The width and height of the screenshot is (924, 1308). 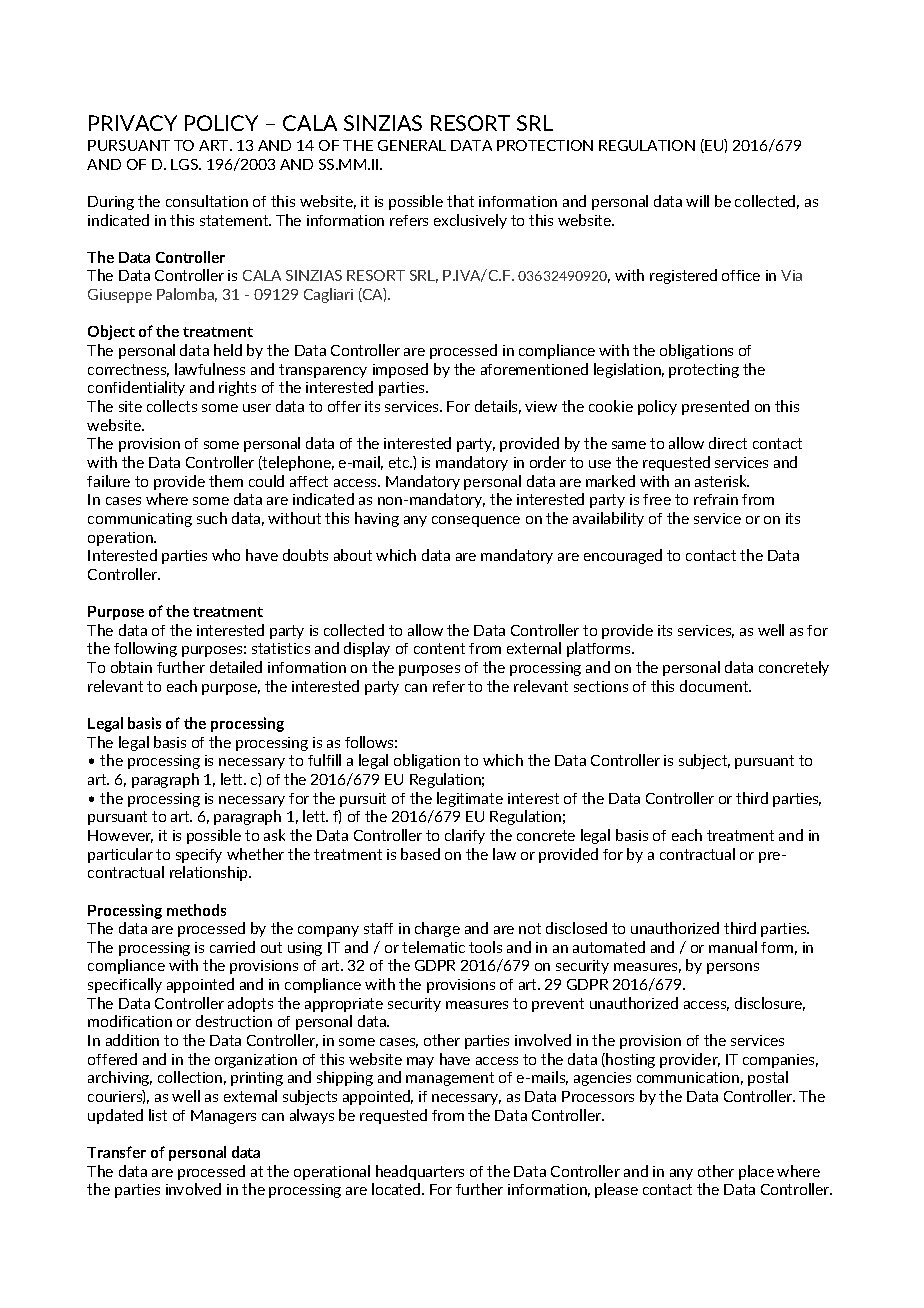 What do you see at coordinates (196, 910) in the screenshot?
I see `methods` at bounding box center [196, 910].
